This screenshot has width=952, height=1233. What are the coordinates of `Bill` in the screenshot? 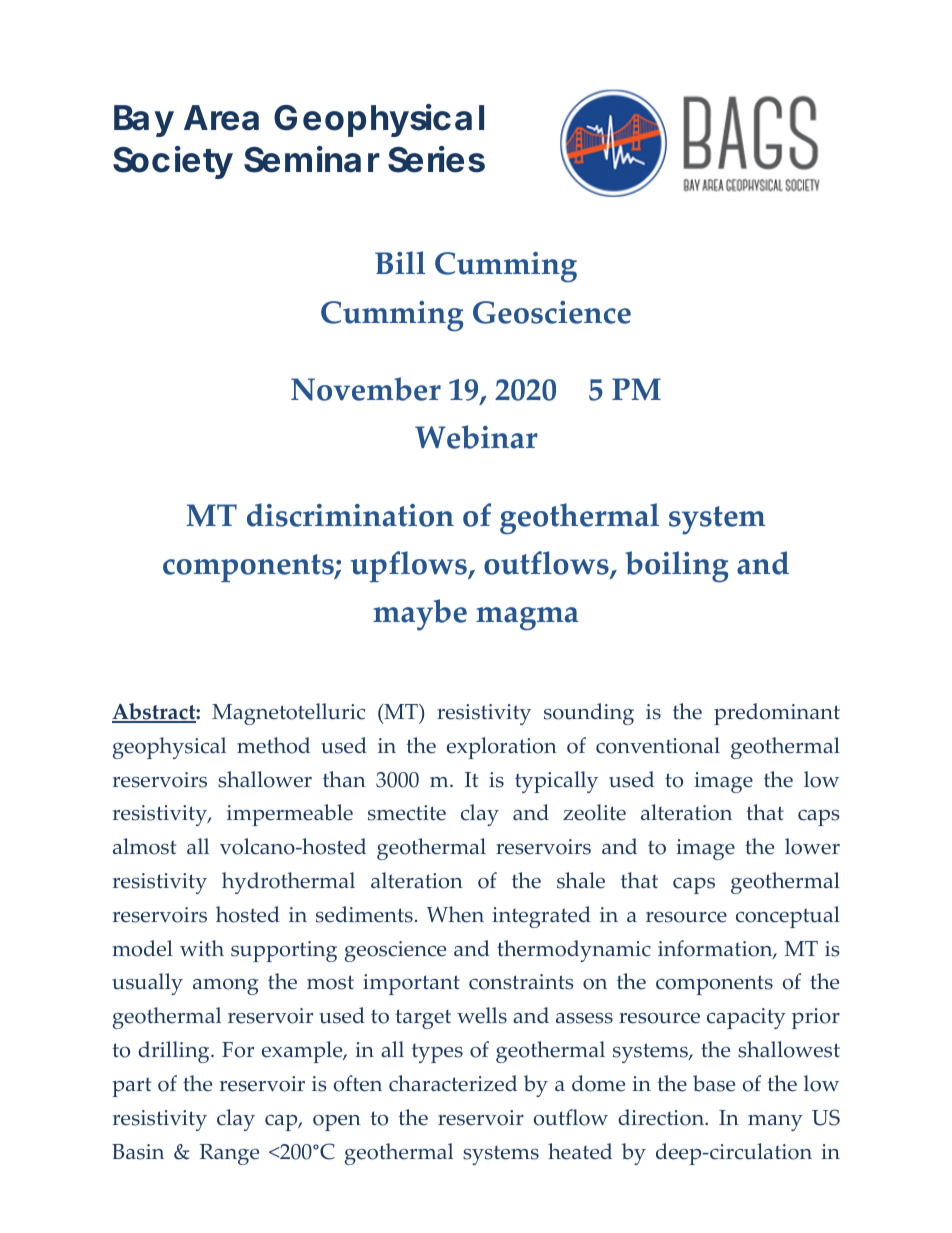 It's located at (400, 262).
